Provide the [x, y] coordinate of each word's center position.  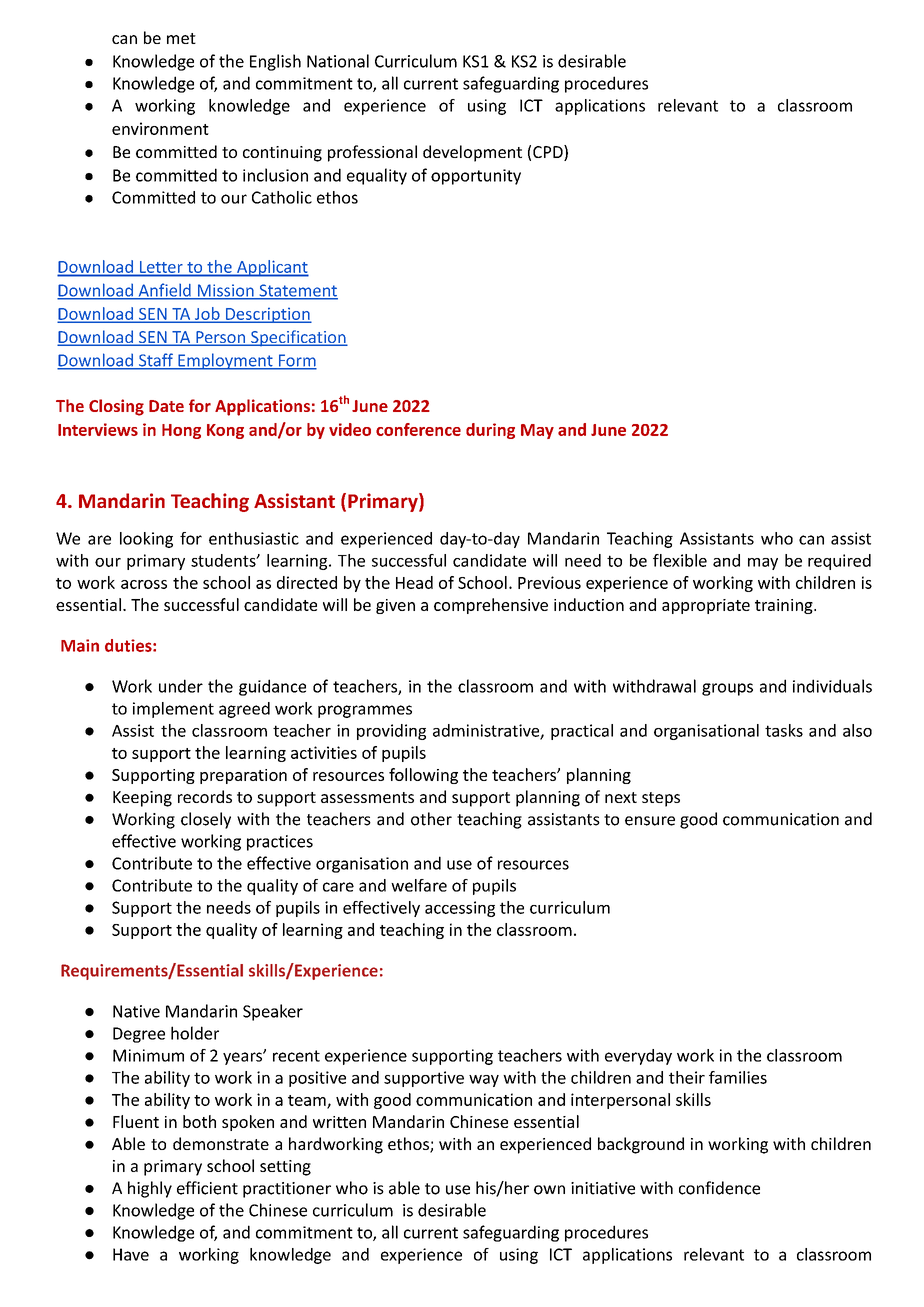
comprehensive [491, 606]
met [181, 38]
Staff [155, 361]
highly [150, 1189]
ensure [650, 821]
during [490, 431]
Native [136, 1011]
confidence [719, 1188]
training [785, 606]
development [472, 153]
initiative [603, 1188]
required [839, 562]
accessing [460, 909]
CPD [549, 153]
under [181, 686]
